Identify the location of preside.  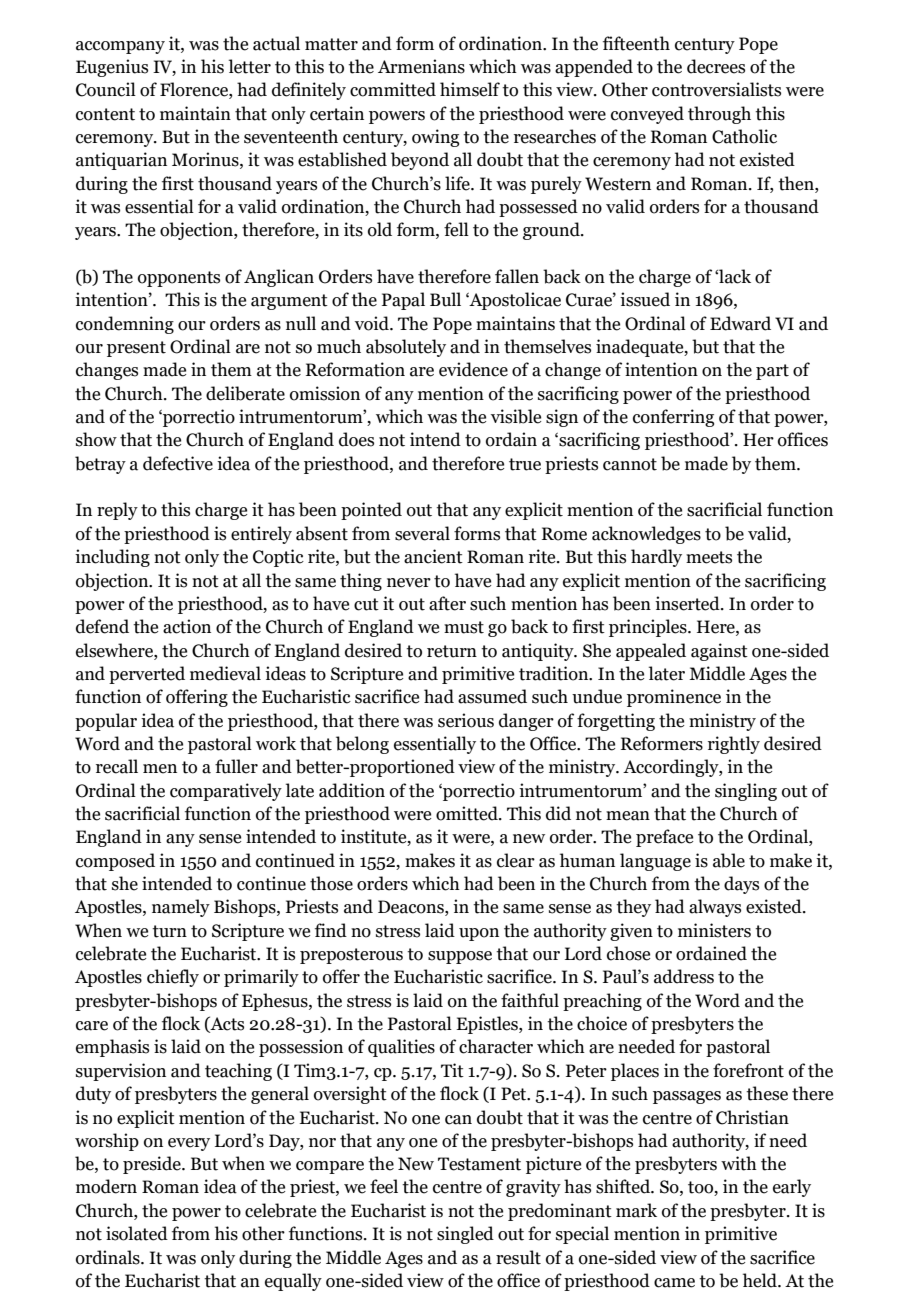
(153, 1165).
